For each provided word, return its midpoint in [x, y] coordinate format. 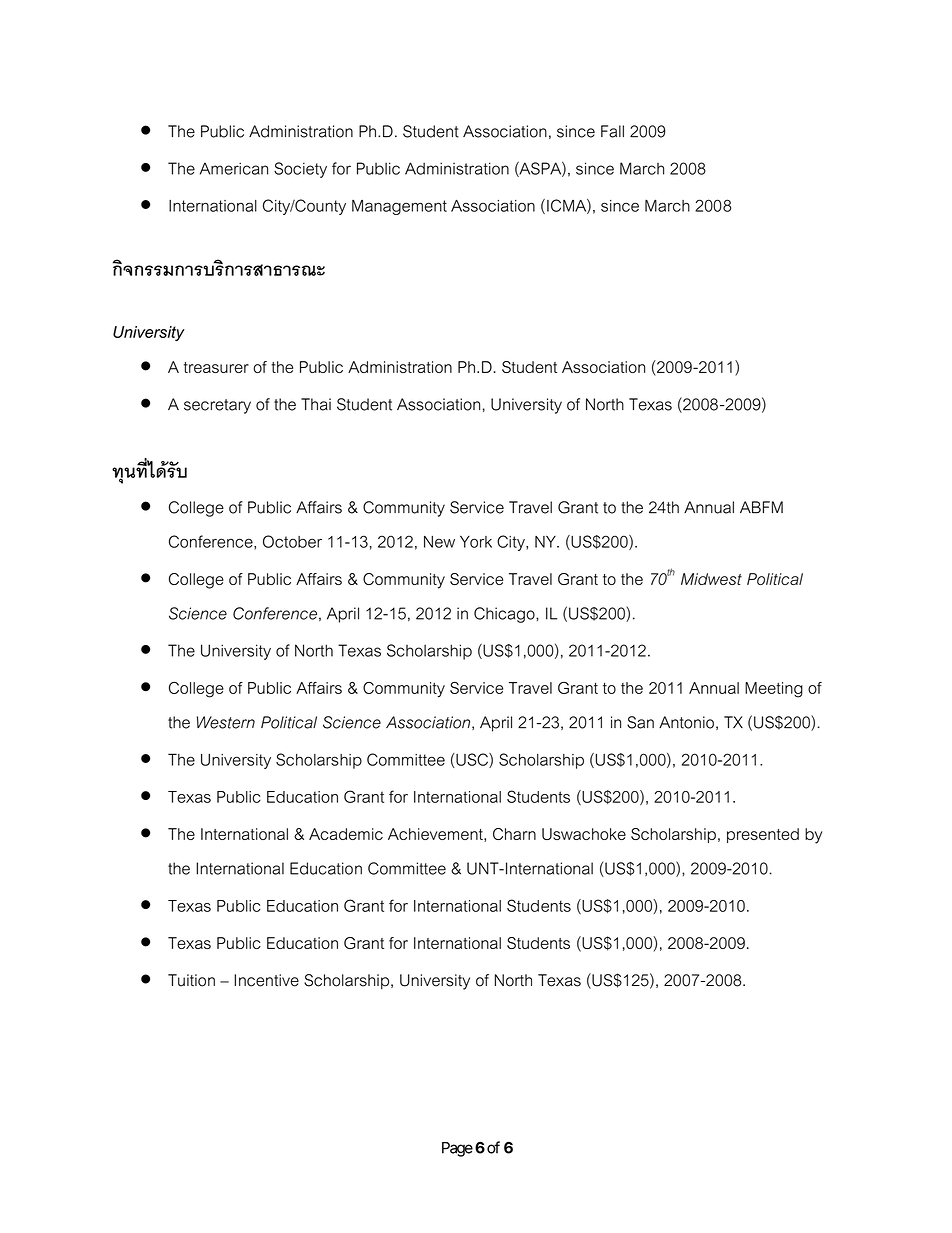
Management [399, 207]
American [234, 168]
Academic [346, 834]
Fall [612, 131]
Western [226, 722]
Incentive [266, 980]
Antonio [686, 722]
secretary [217, 406]
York [476, 541]
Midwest [711, 579]
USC [472, 760]
